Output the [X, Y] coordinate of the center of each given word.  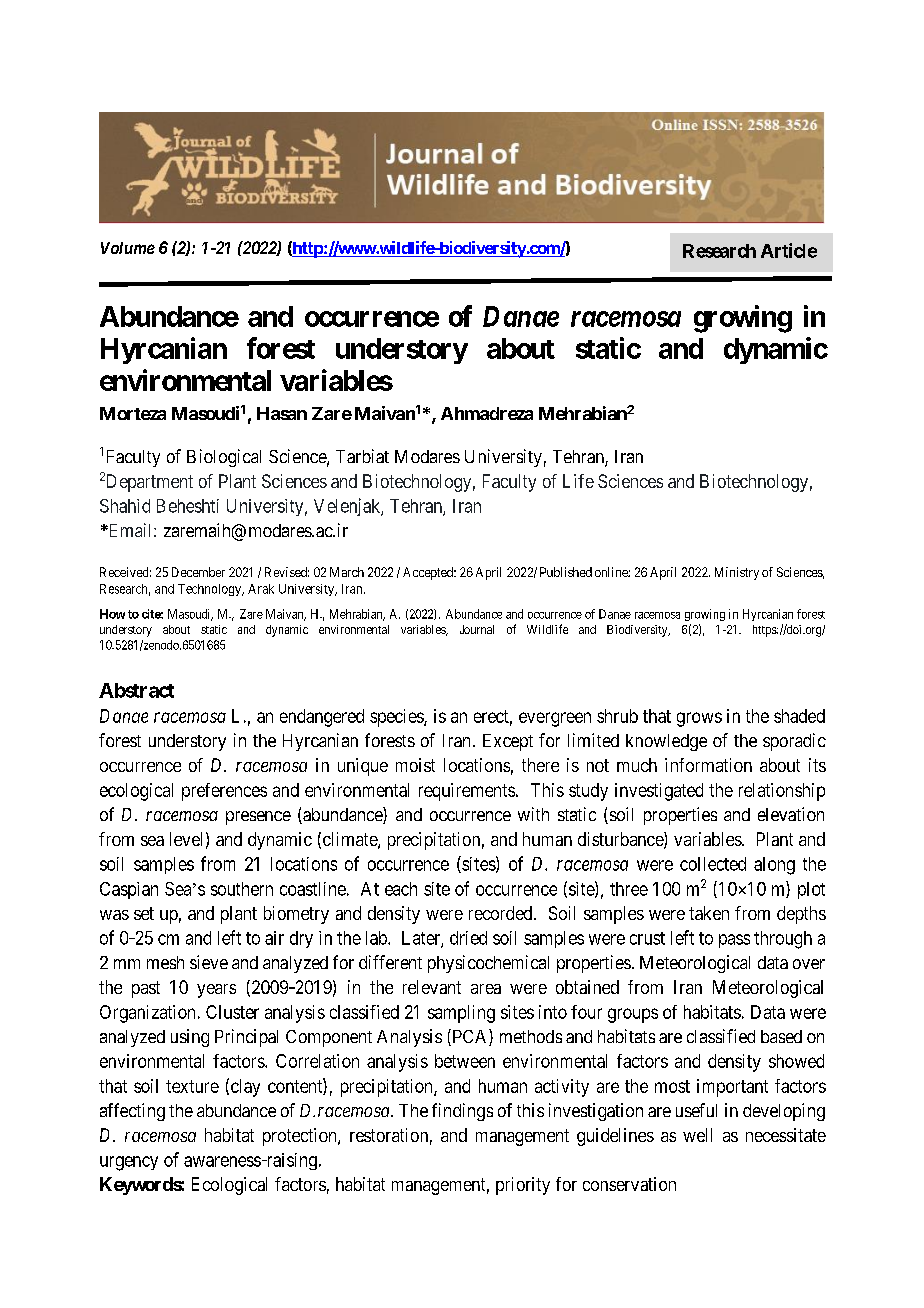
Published [566, 572]
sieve [209, 962]
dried [468, 938]
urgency [129, 1163]
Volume [128, 248]
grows [699, 719]
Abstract [136, 690]
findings [462, 1112]
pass [734, 941]
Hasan [282, 413]
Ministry [737, 573]
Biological [224, 458]
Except [508, 742]
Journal [477, 629]
